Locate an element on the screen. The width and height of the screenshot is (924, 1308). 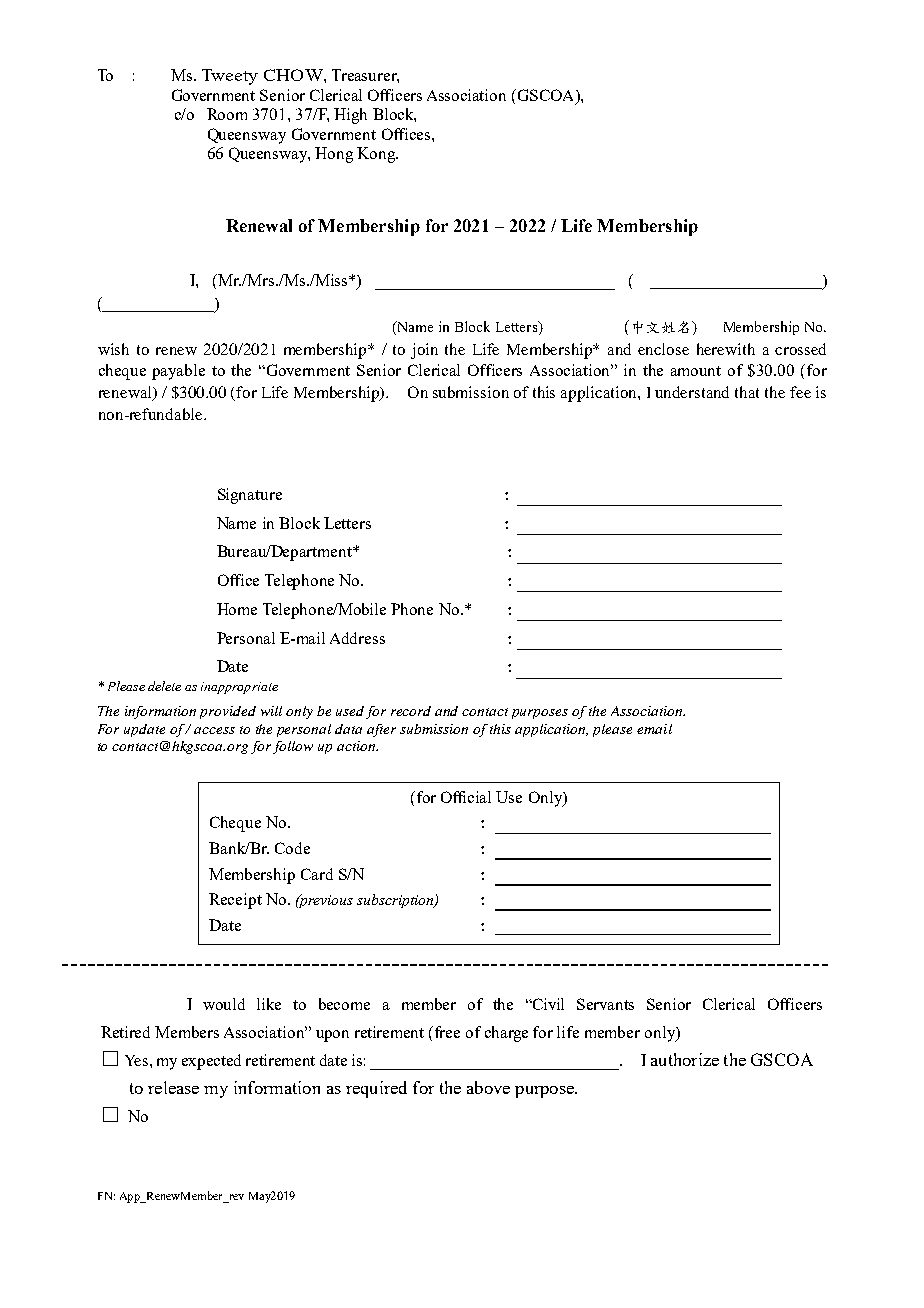
herewith is located at coordinates (726, 349).
